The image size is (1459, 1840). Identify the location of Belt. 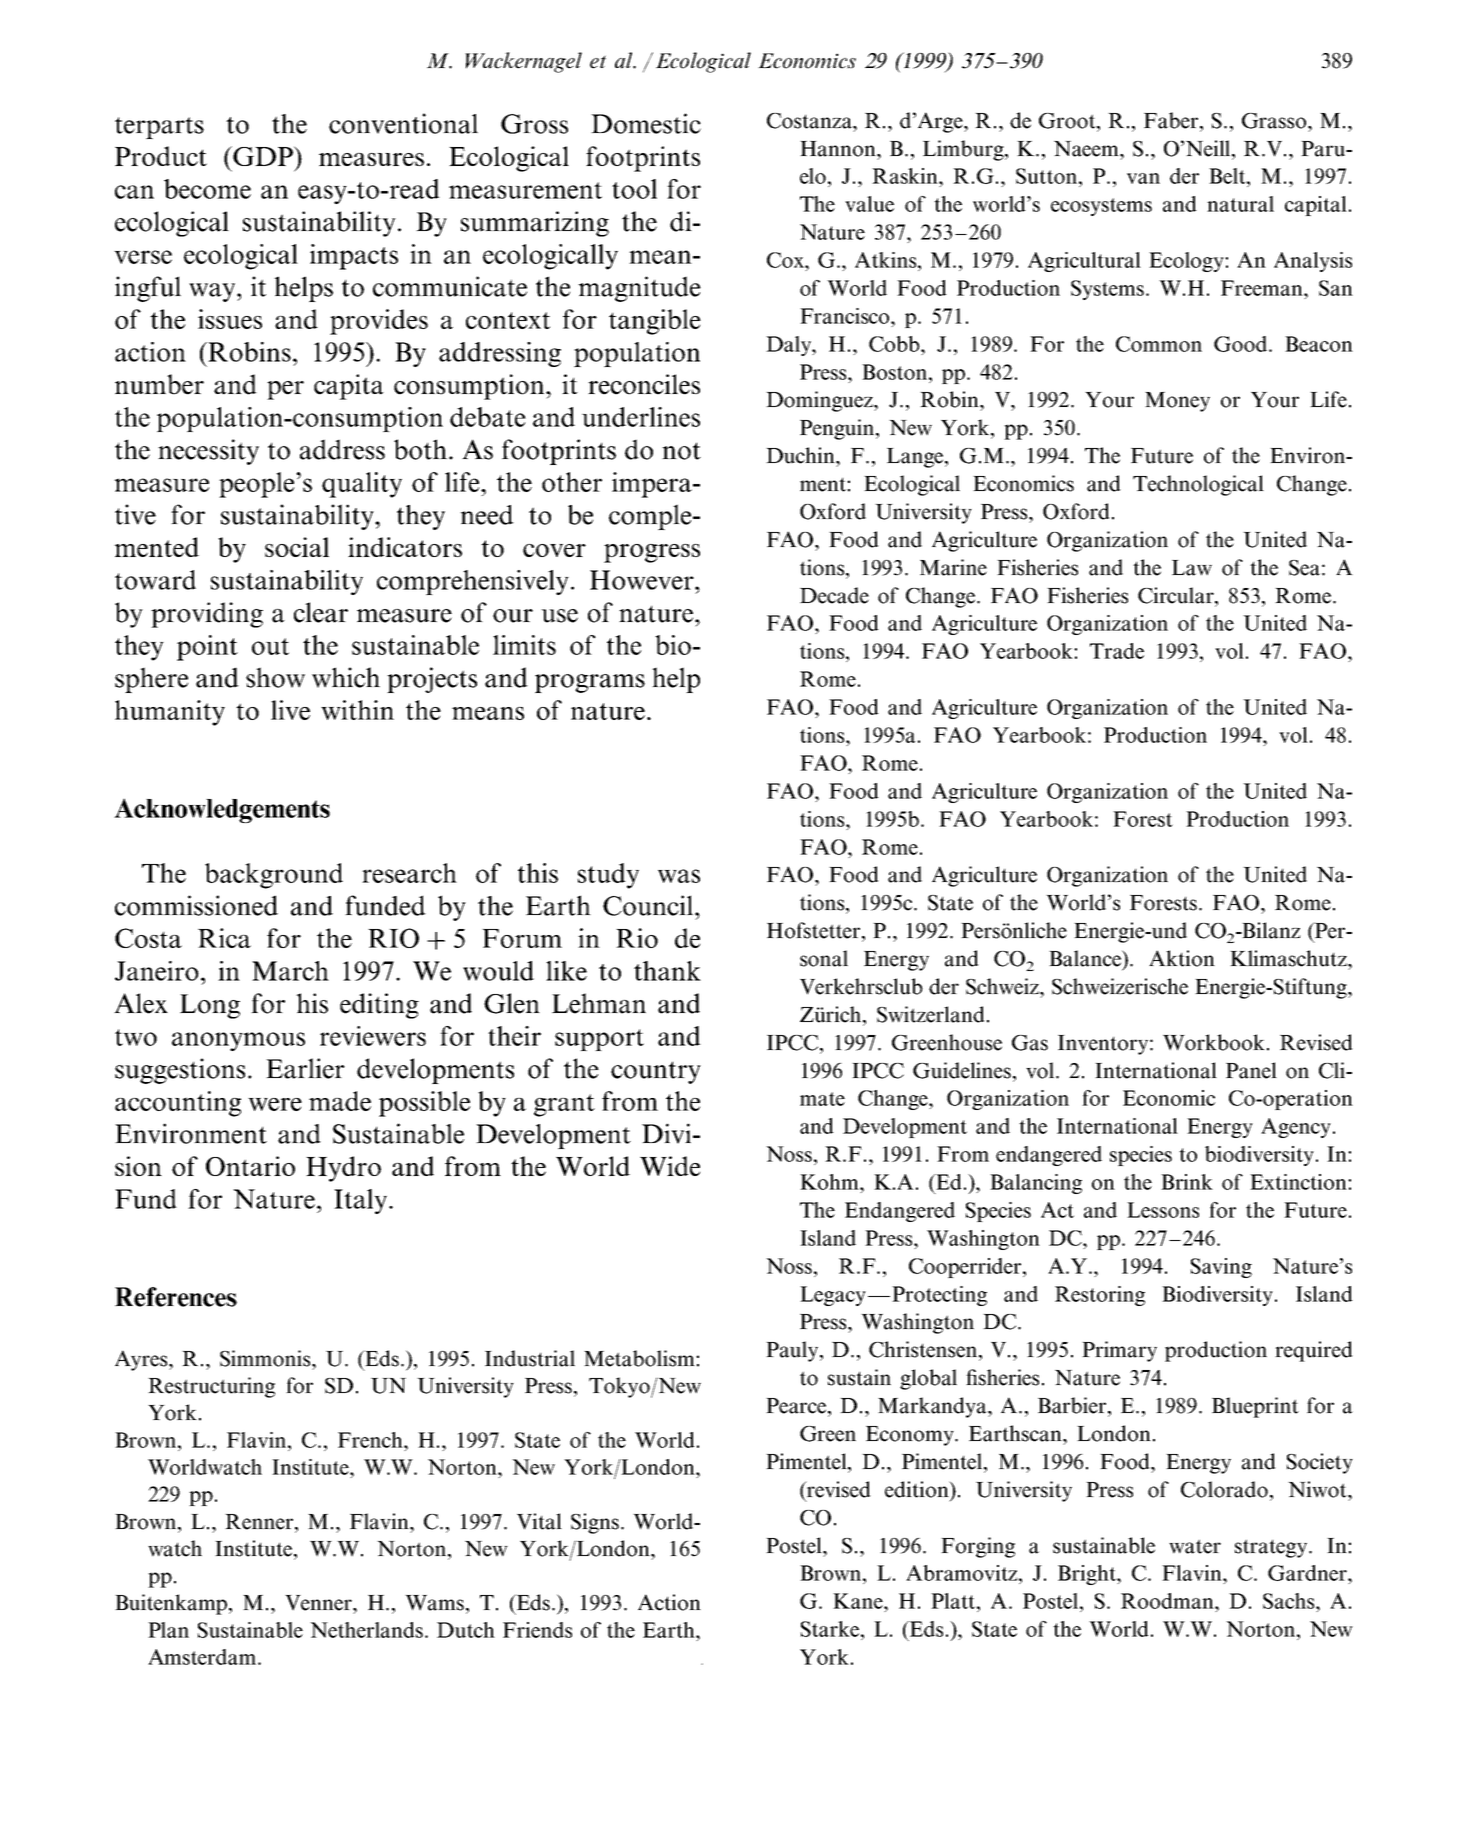
(1228, 176).
